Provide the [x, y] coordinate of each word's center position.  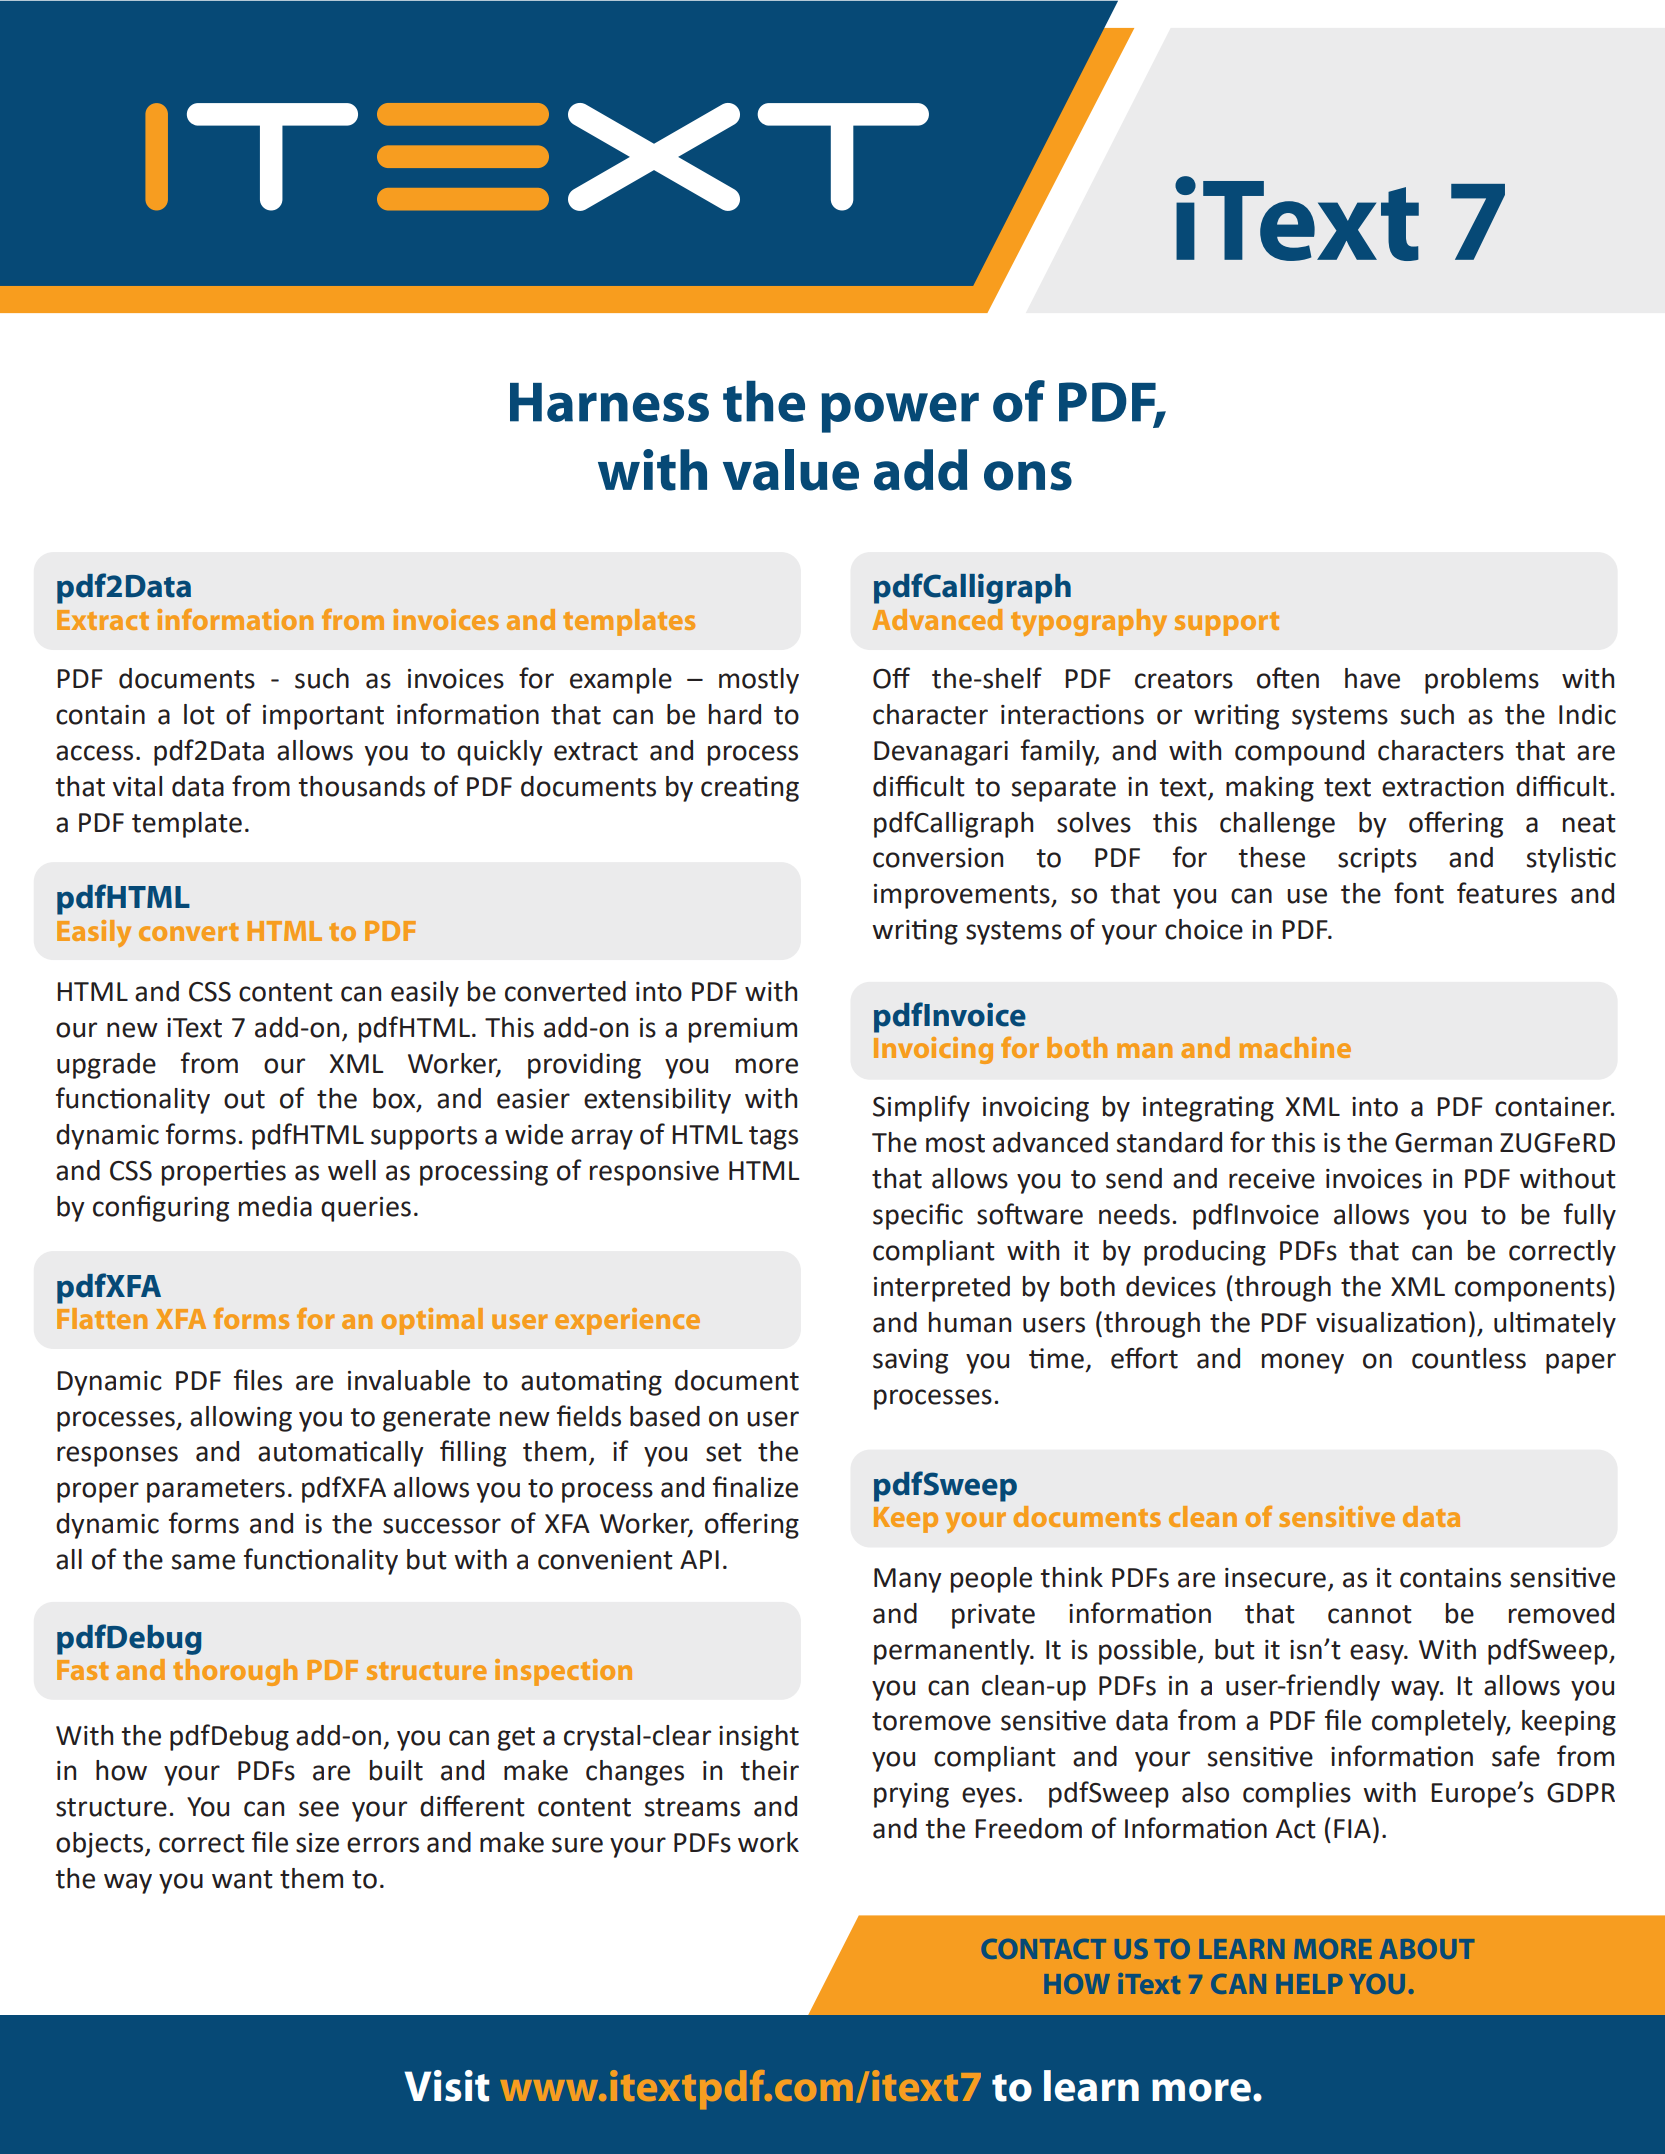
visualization [1390, 1322]
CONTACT [1044, 1949]
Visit [447, 2086]
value [791, 470]
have [1372, 678]
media [275, 1206]
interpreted [942, 1289]
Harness [609, 402]
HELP [1309, 1984]
